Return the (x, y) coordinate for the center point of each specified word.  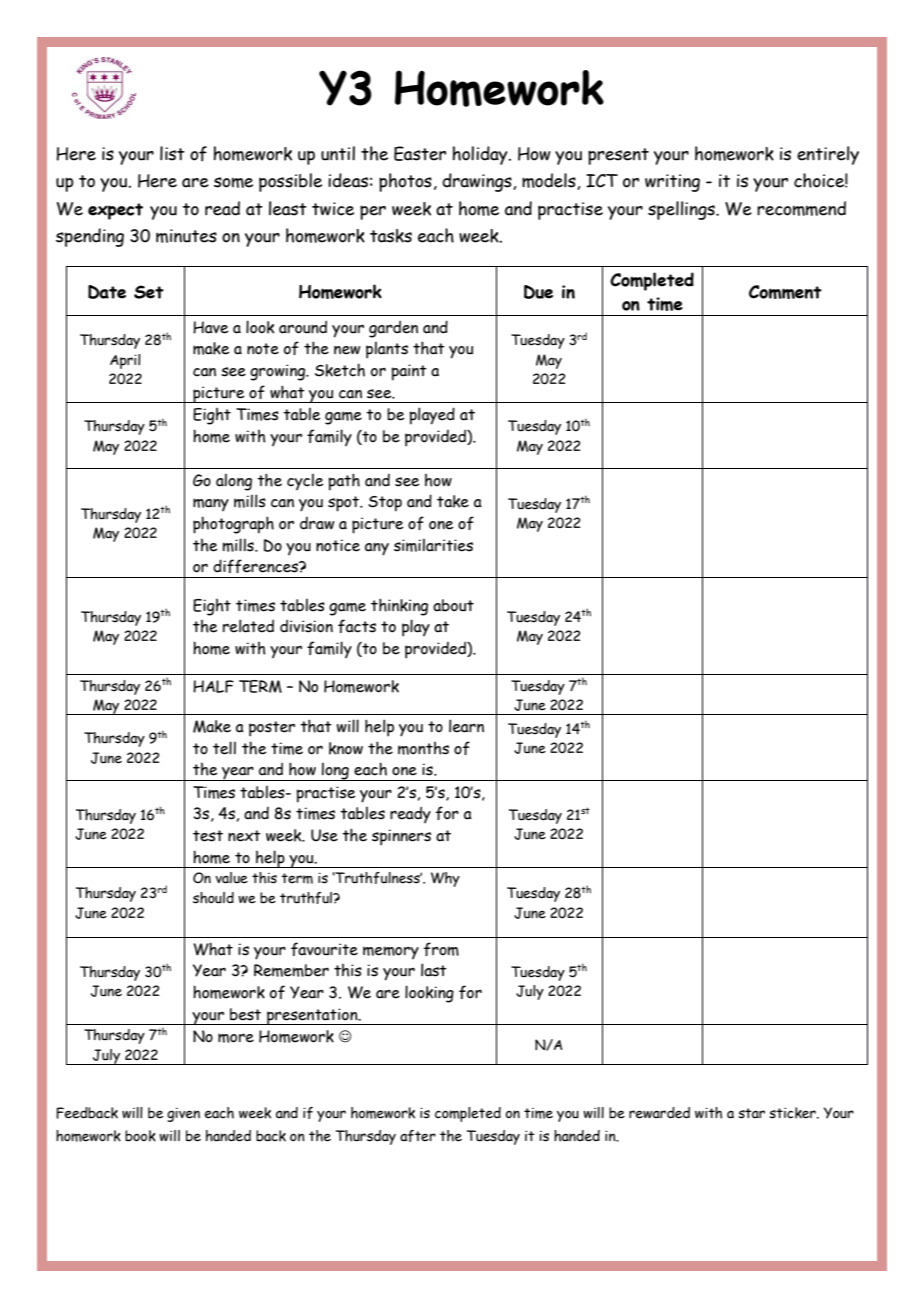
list (172, 153)
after (418, 1136)
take (453, 501)
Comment (785, 292)
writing (672, 183)
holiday (481, 155)
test (208, 836)
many (211, 504)
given (183, 1115)
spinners (401, 837)
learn (466, 726)
